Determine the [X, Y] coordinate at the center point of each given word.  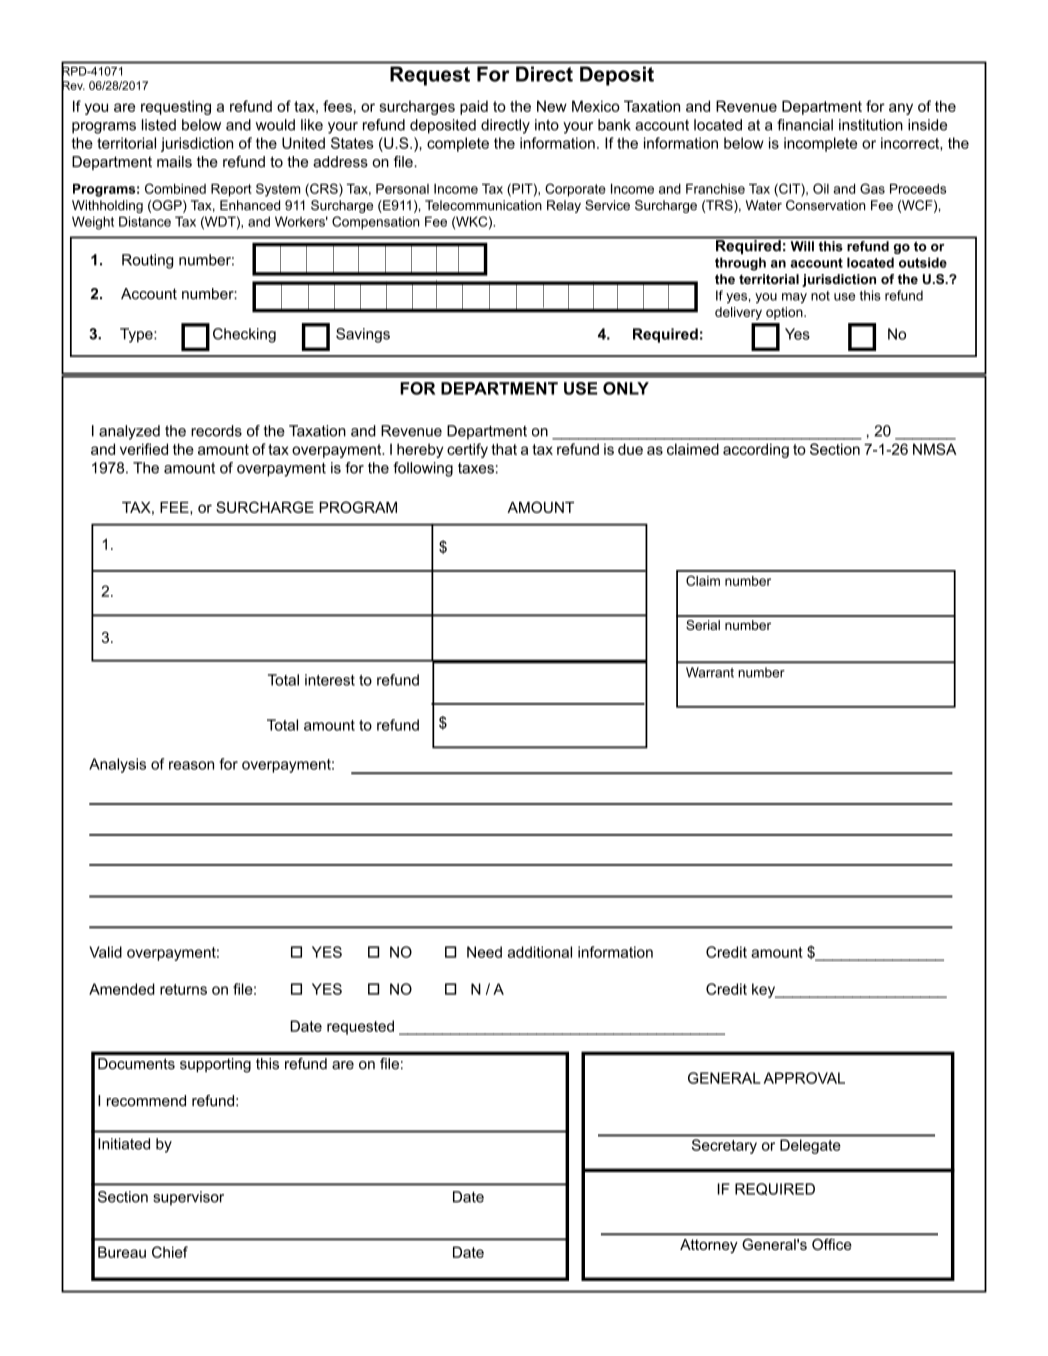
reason [191, 765]
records [216, 431]
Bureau [122, 1252]
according [756, 450]
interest [330, 680]
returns [183, 989]
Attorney [708, 1246]
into [547, 125]
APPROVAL [804, 1078]
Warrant [710, 672]
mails [174, 162]
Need [484, 952]
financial [805, 125]
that [504, 449]
